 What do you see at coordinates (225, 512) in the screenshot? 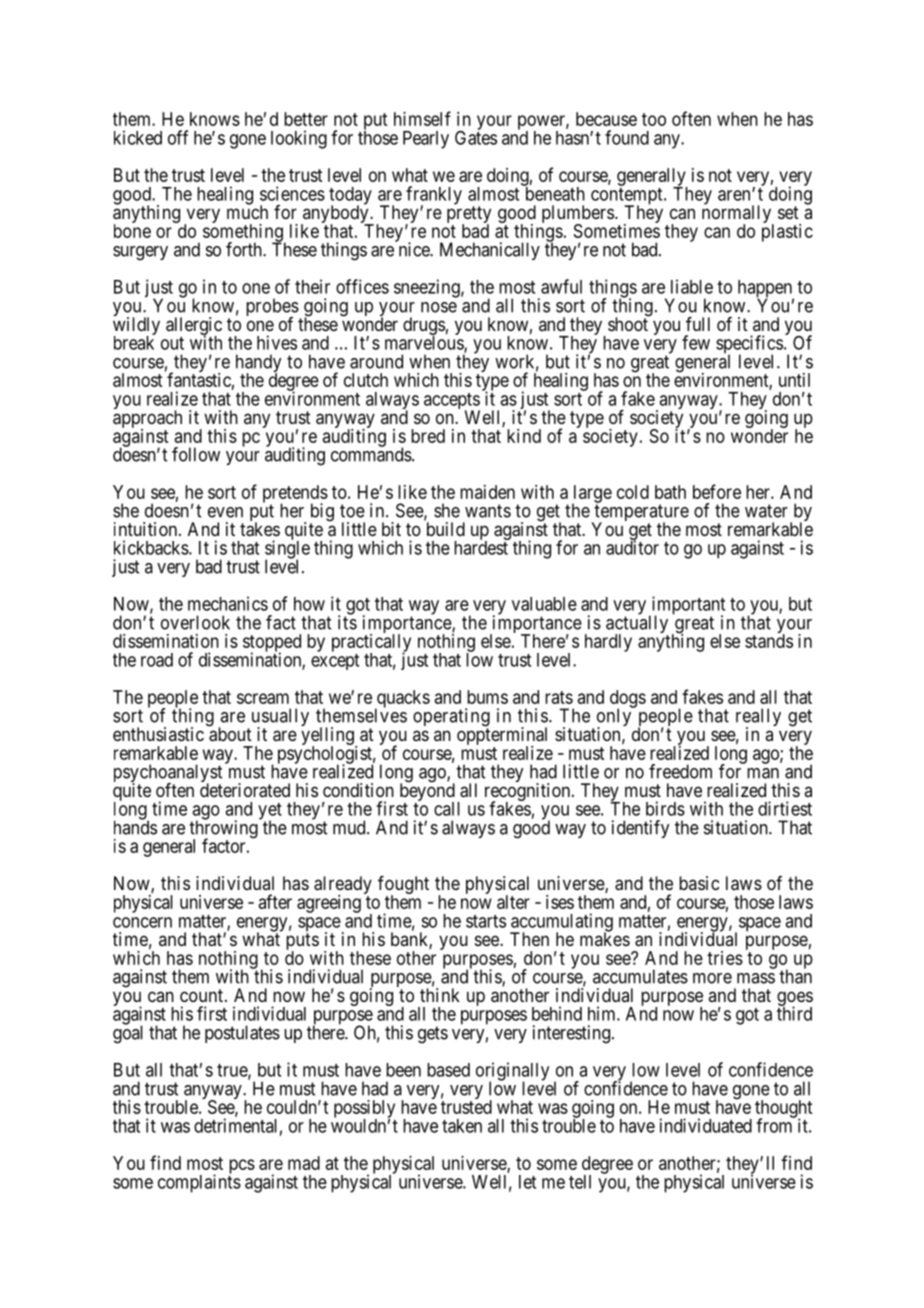
I see `even` at bounding box center [225, 512].
